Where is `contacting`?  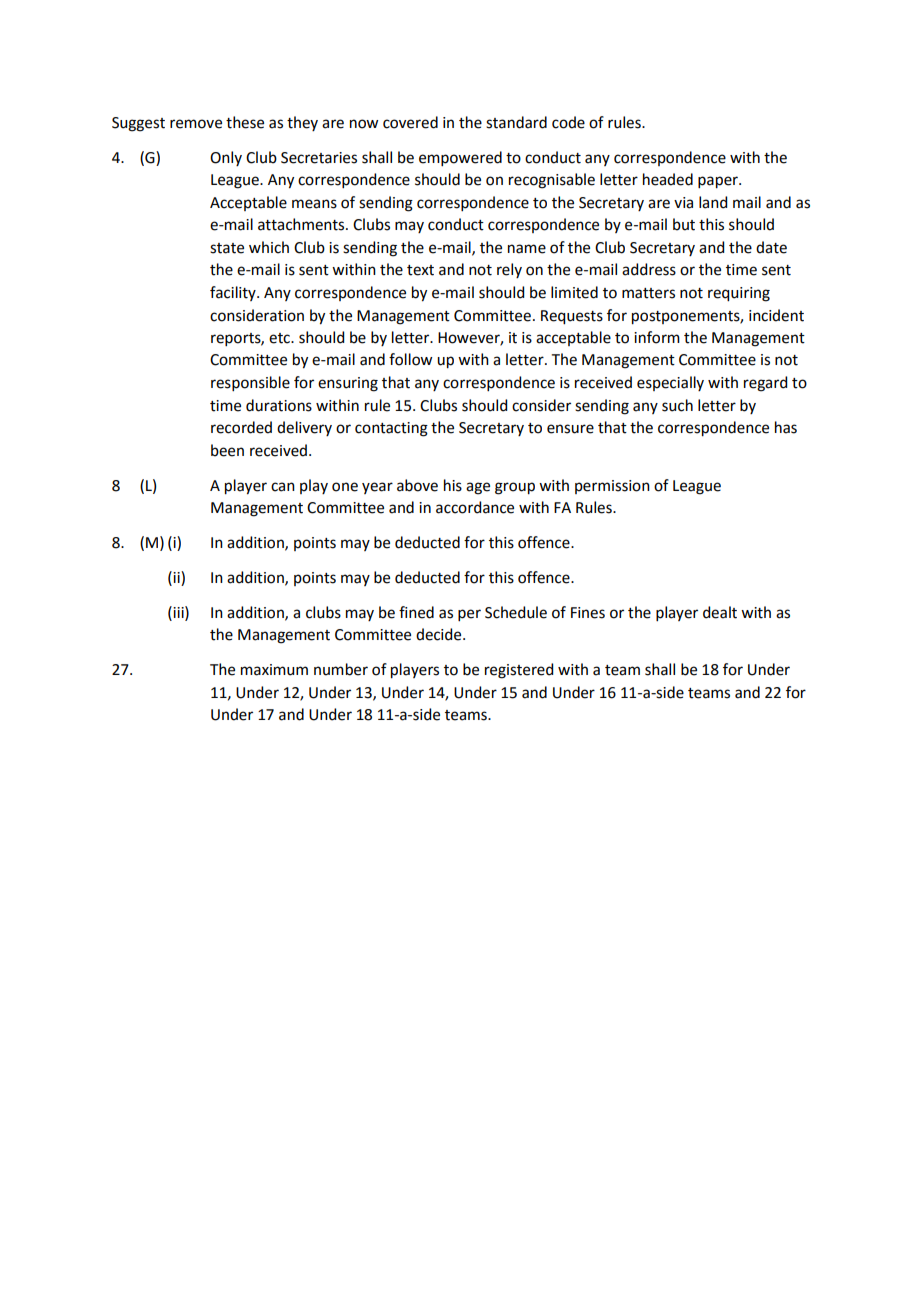
contacting is located at coordinates (391, 429).
